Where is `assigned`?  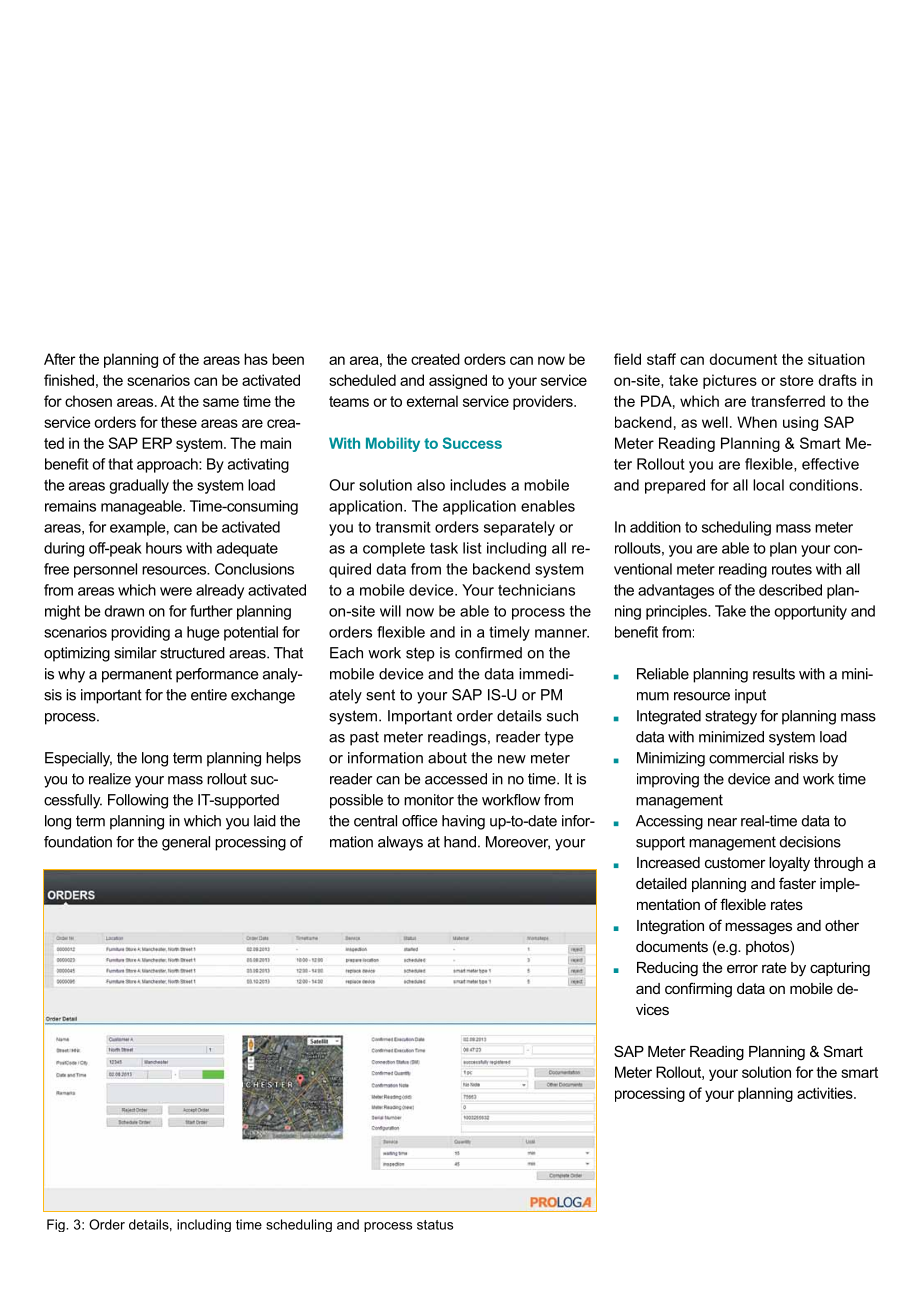
assigned is located at coordinates (458, 381).
